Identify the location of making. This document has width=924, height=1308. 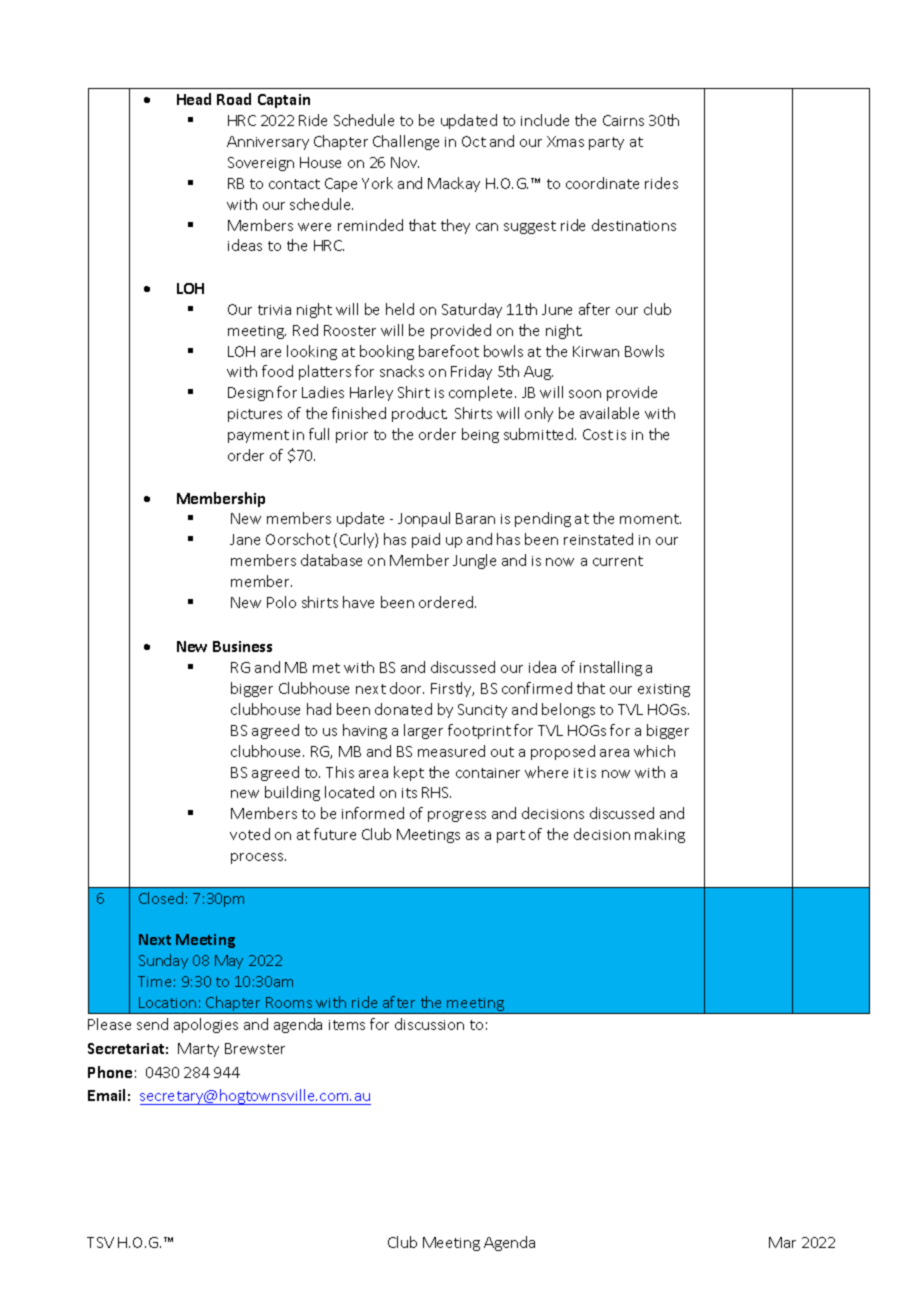
(660, 835).
